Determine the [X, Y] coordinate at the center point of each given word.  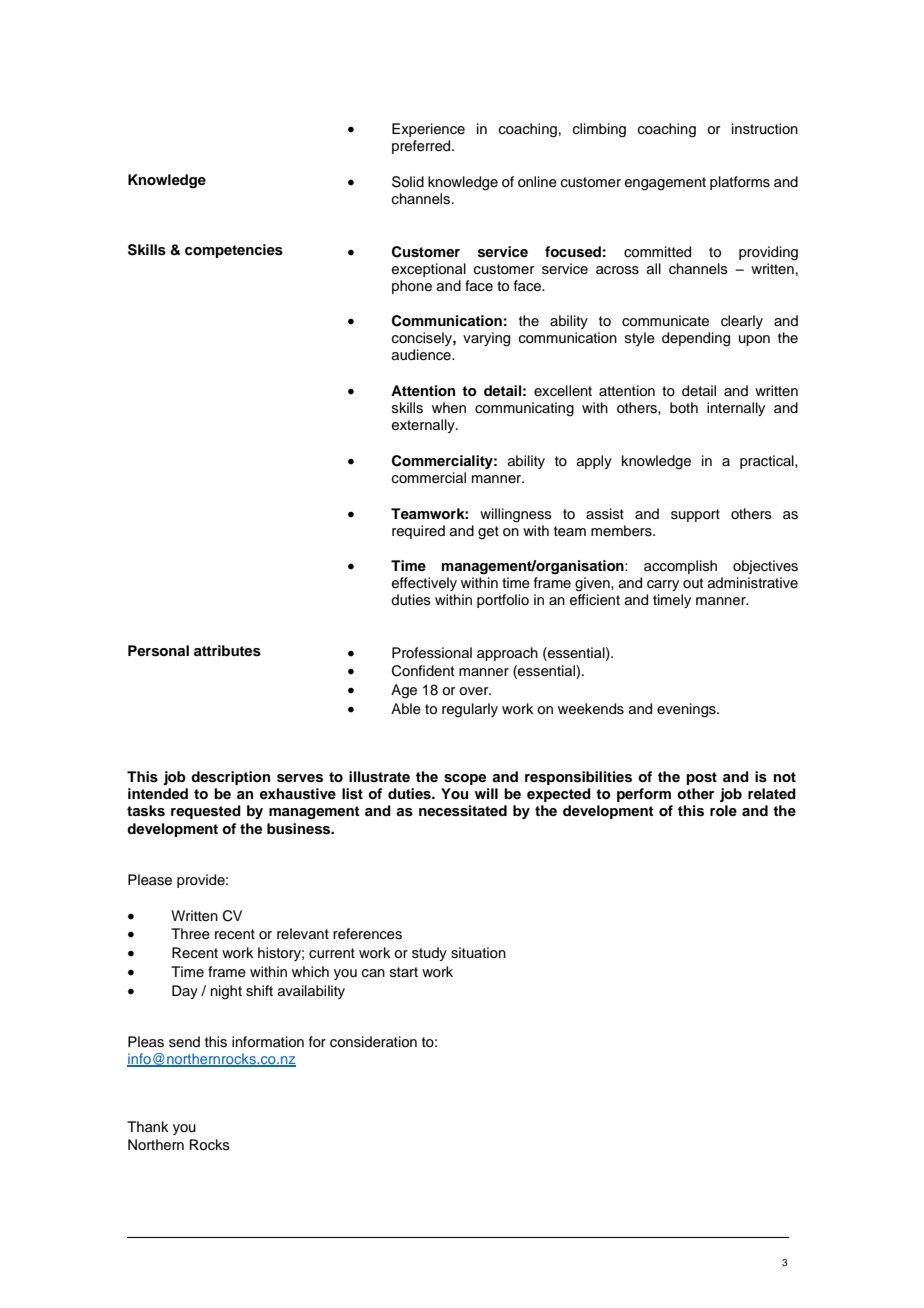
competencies [234, 251]
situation [478, 953]
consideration [373, 1042]
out [693, 583]
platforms [740, 183]
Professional [432, 653]
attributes [227, 651]
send [184, 1042]
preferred [422, 147]
